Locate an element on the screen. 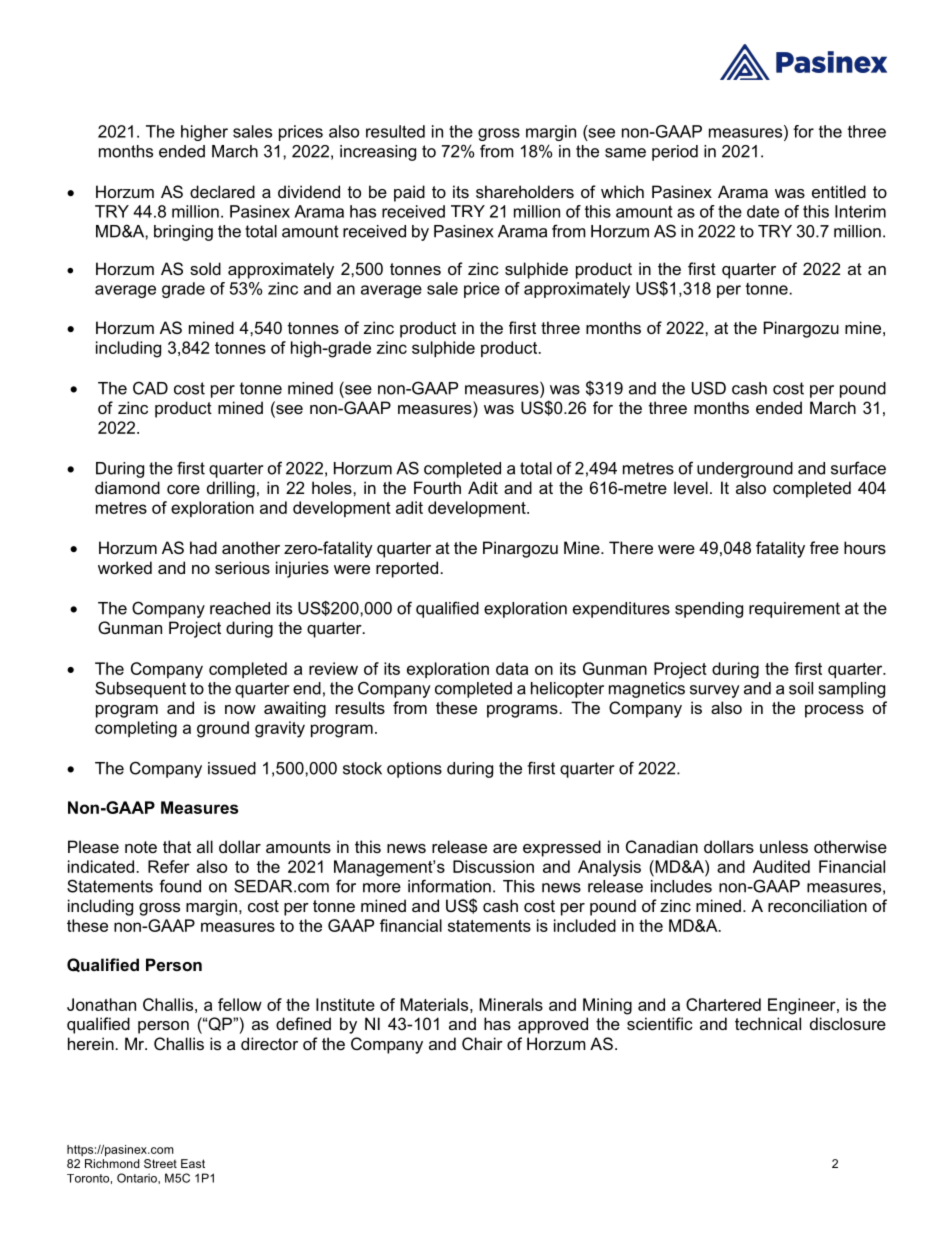 Image resolution: width=952 pixels, height=1233 pixels. CAD is located at coordinates (150, 388).
